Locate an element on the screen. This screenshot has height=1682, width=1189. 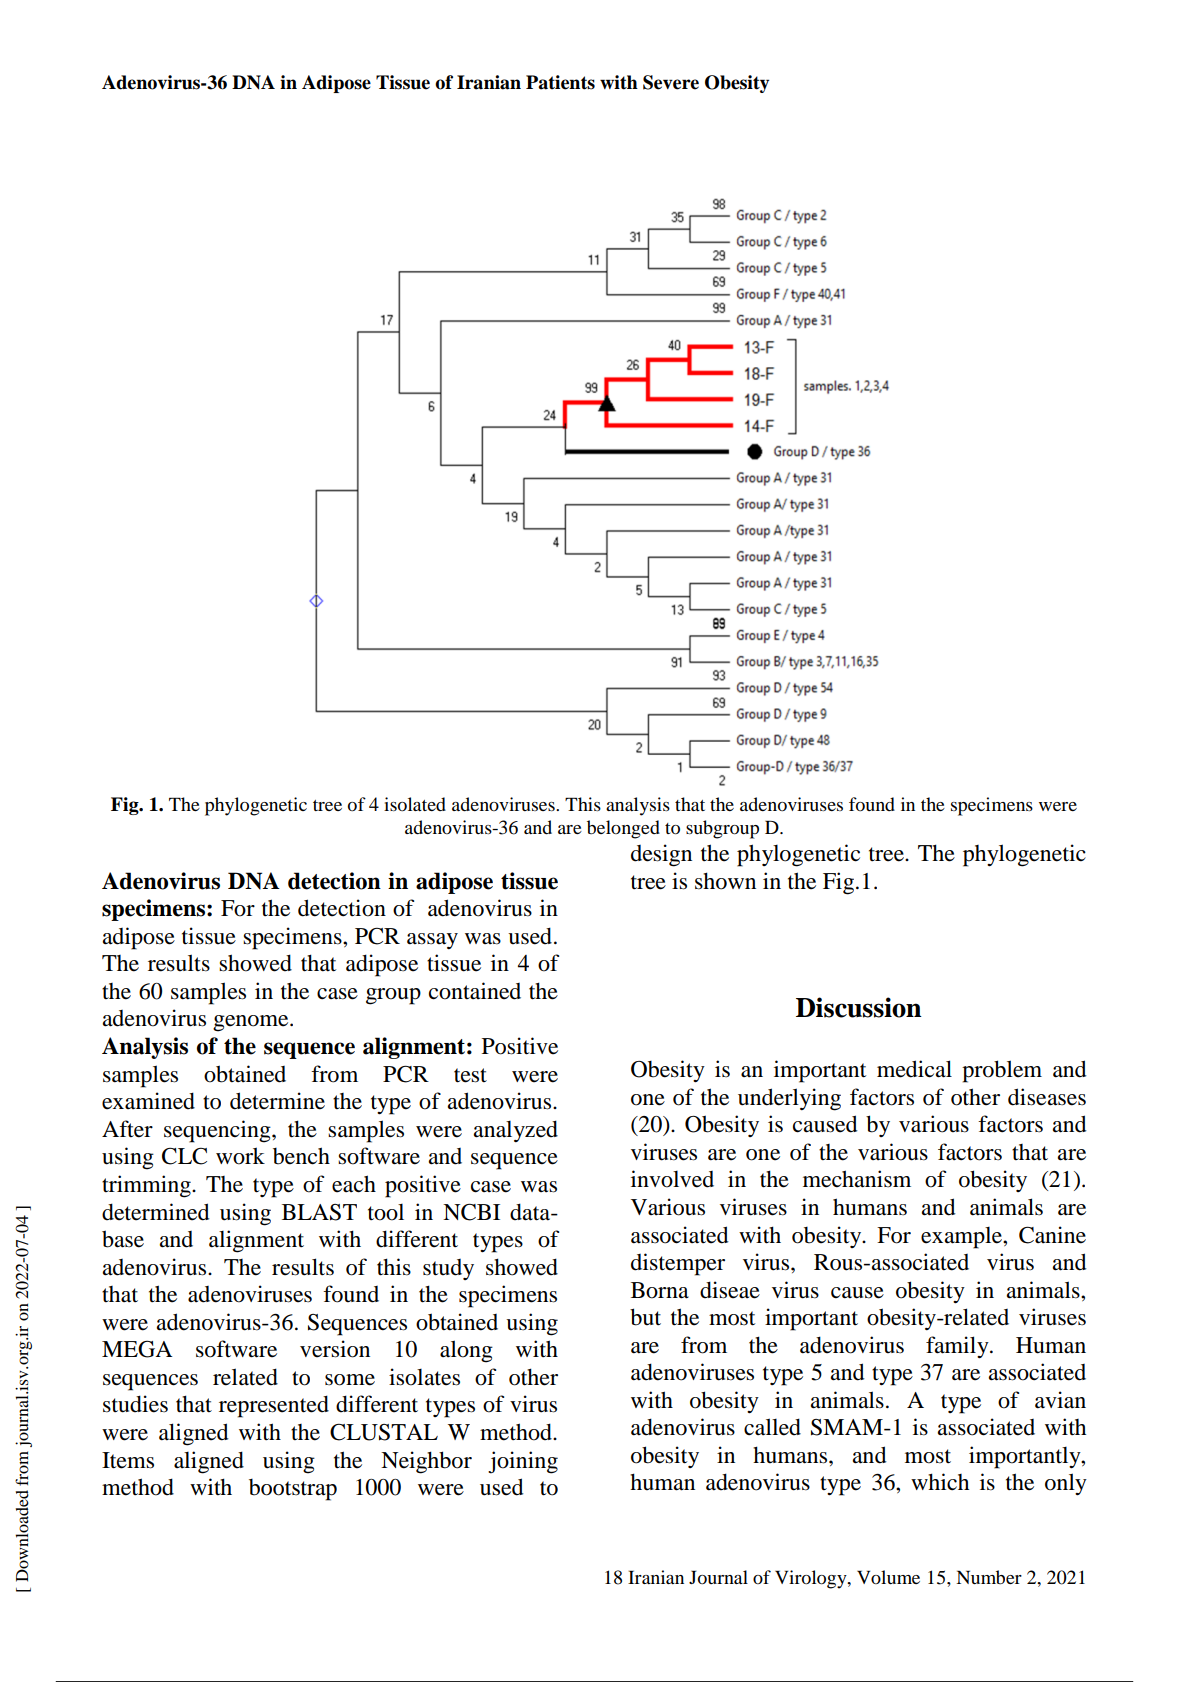
design is located at coordinates (661, 855).
